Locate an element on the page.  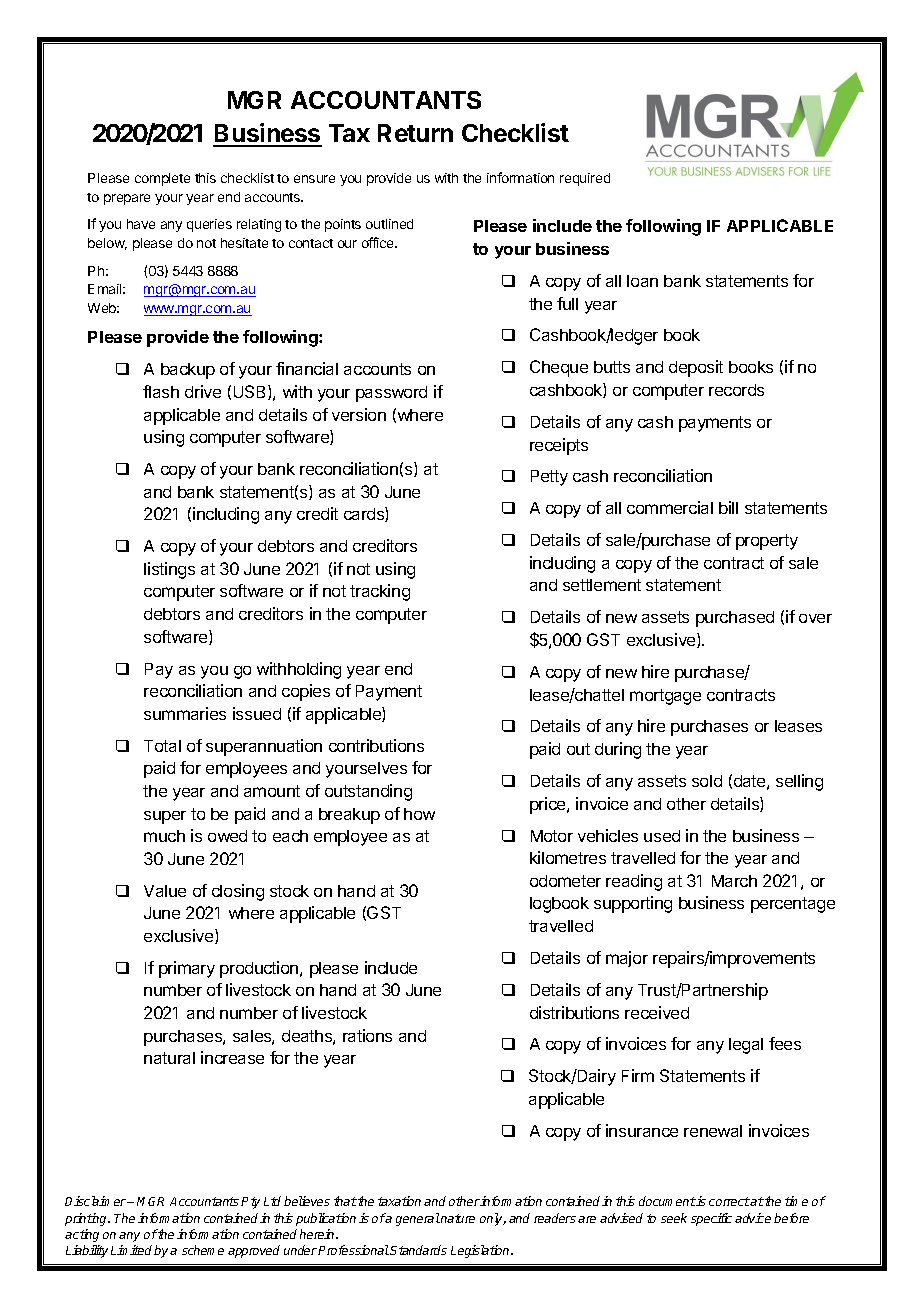
Return is located at coordinates (415, 133).
